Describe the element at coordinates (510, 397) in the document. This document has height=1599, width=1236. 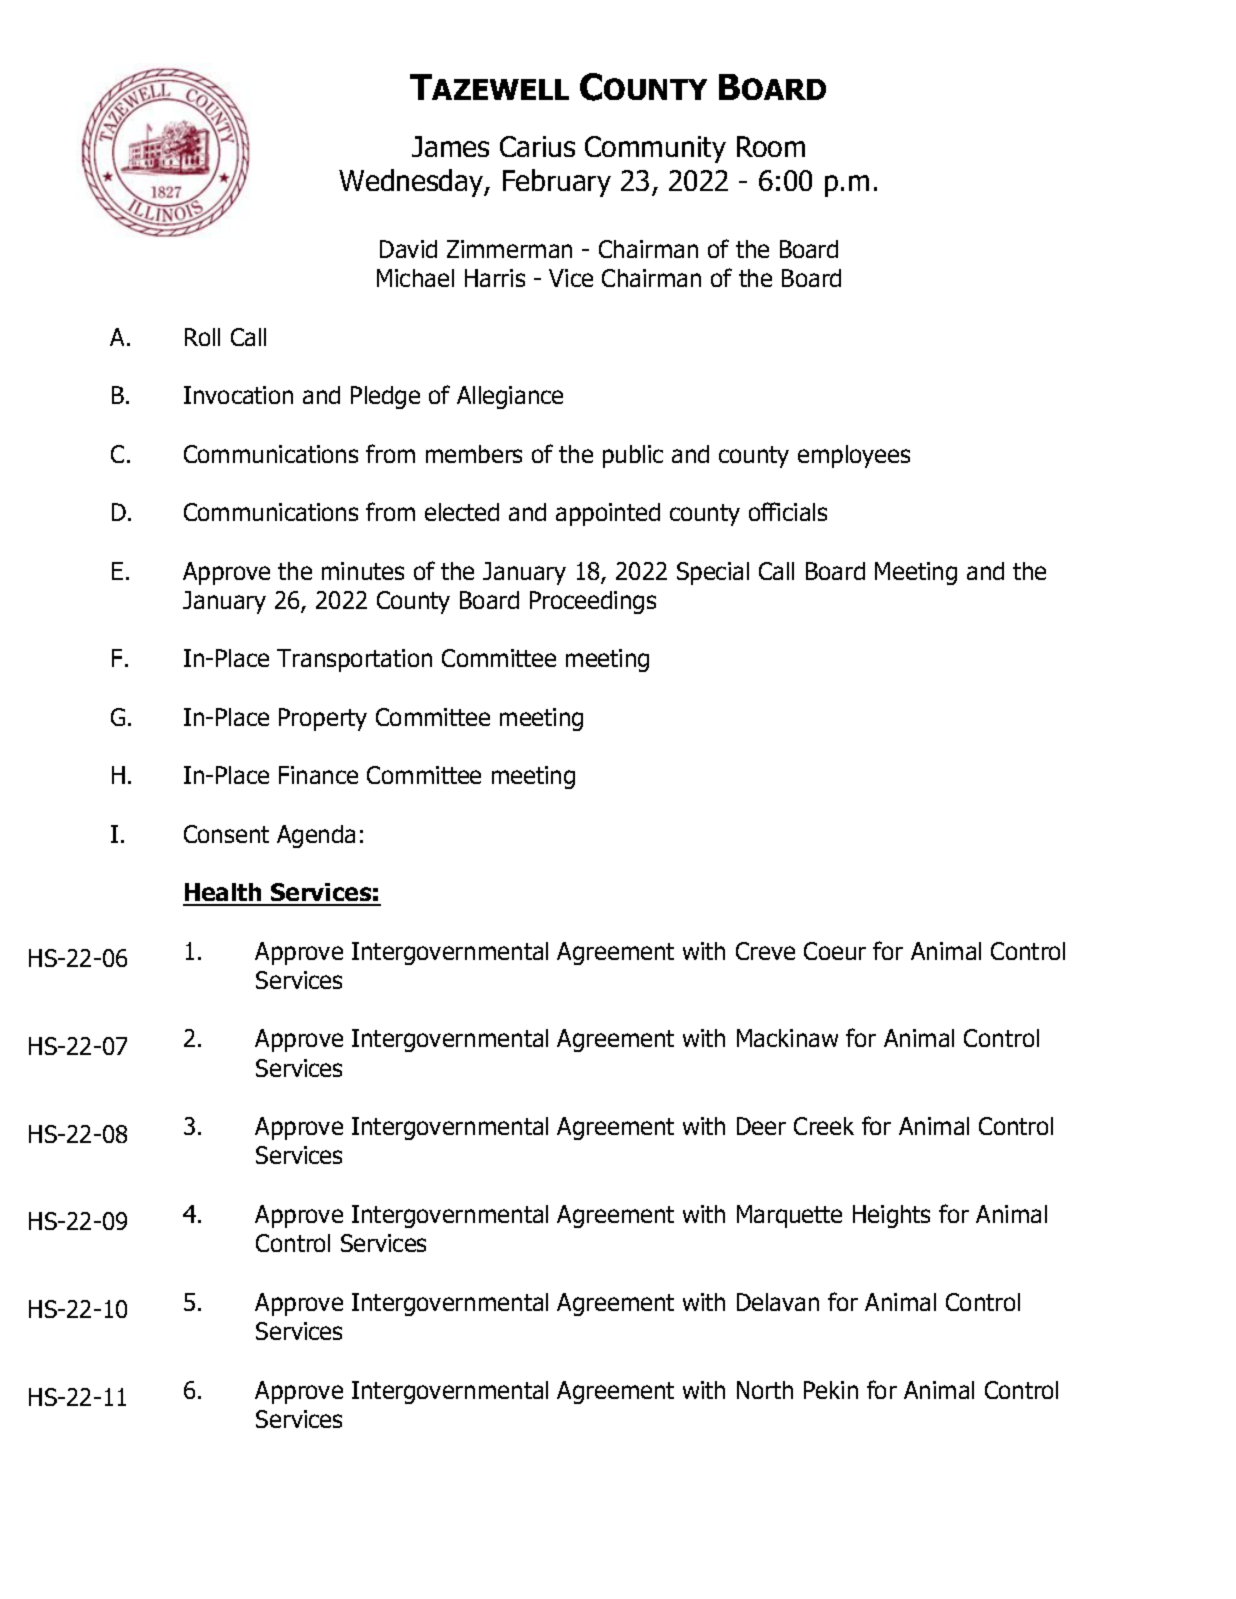
I see `Allegiance` at that location.
